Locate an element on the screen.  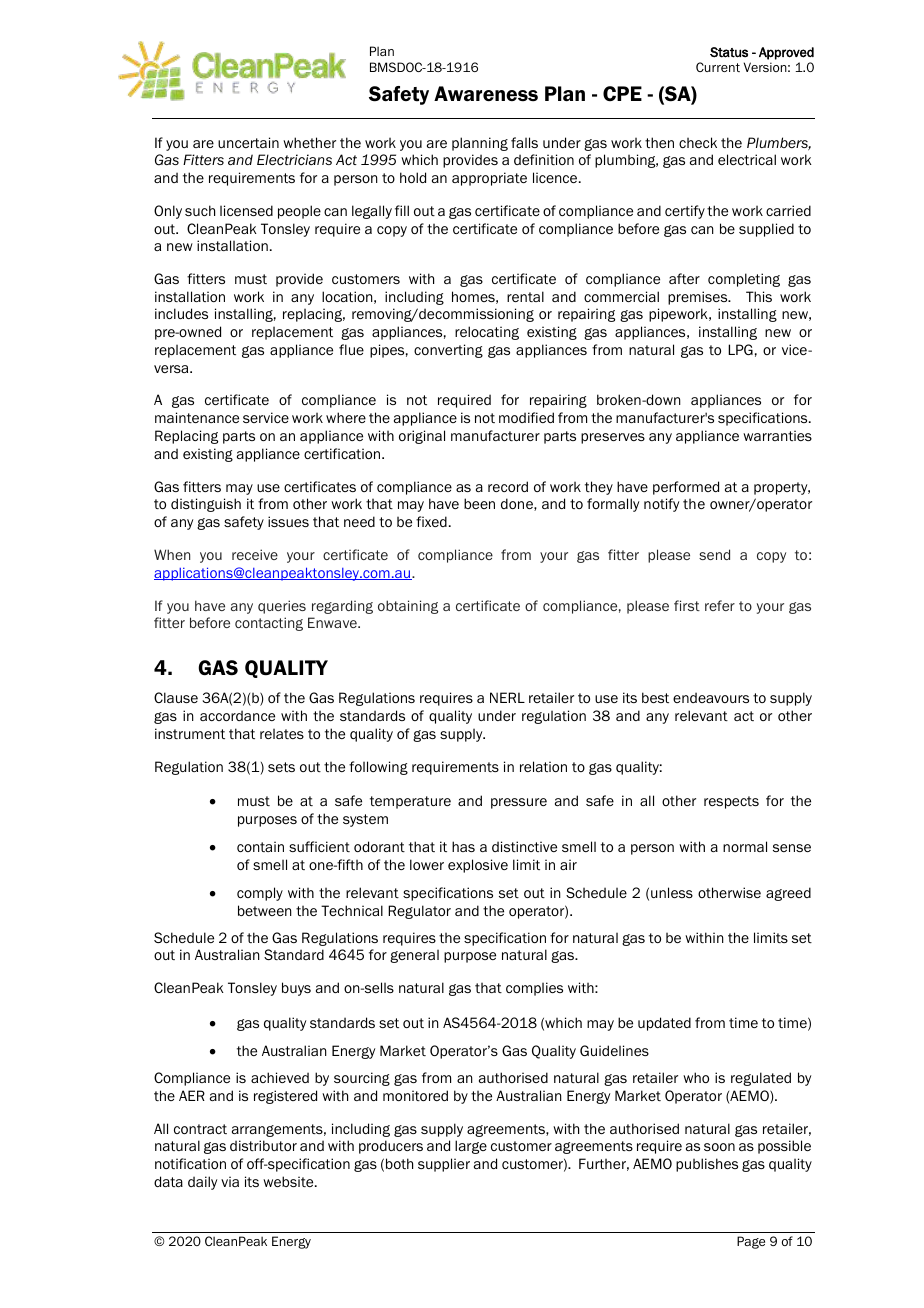
buys is located at coordinates (296, 989).
